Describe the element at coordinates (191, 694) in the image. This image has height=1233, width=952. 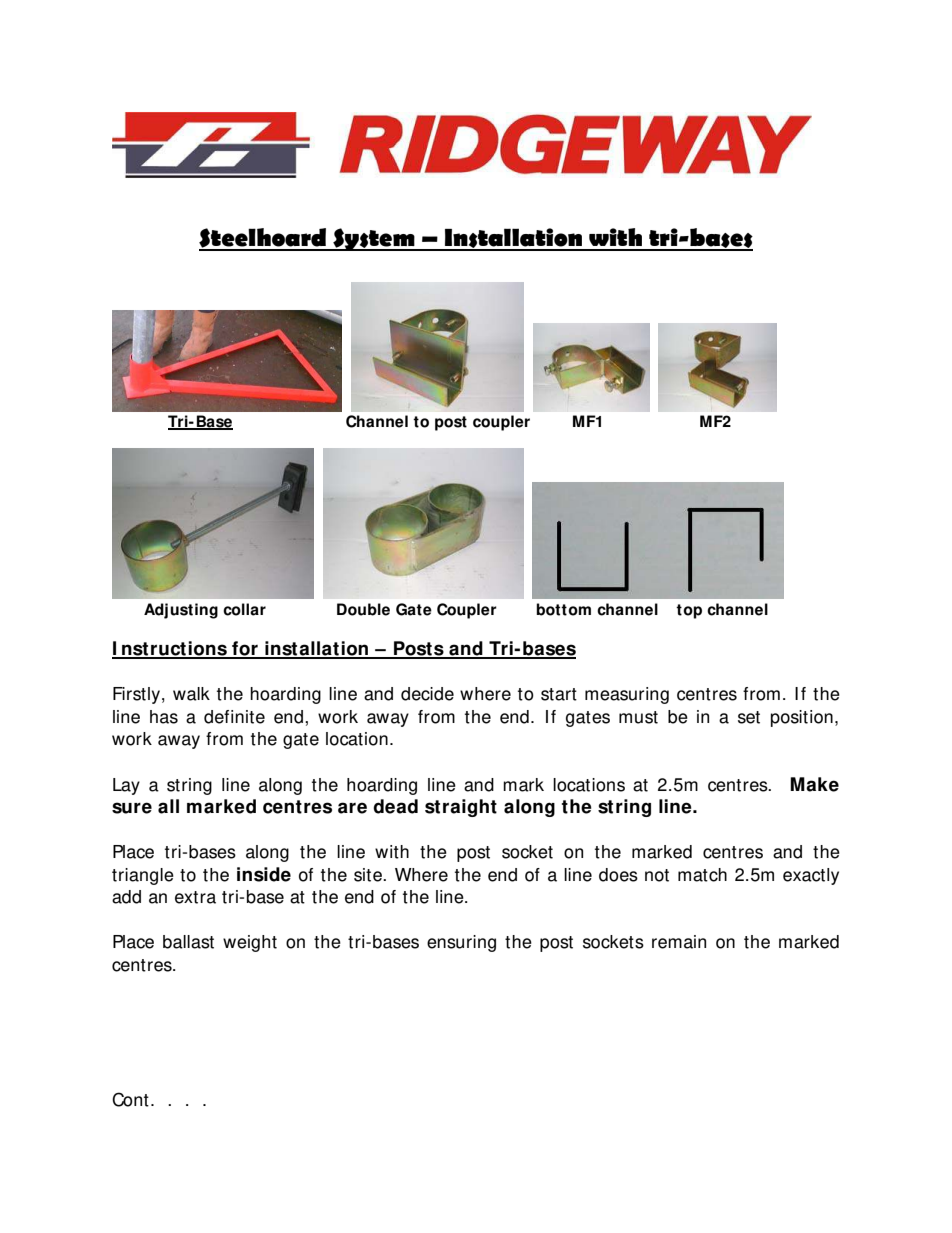
I see `walk` at that location.
